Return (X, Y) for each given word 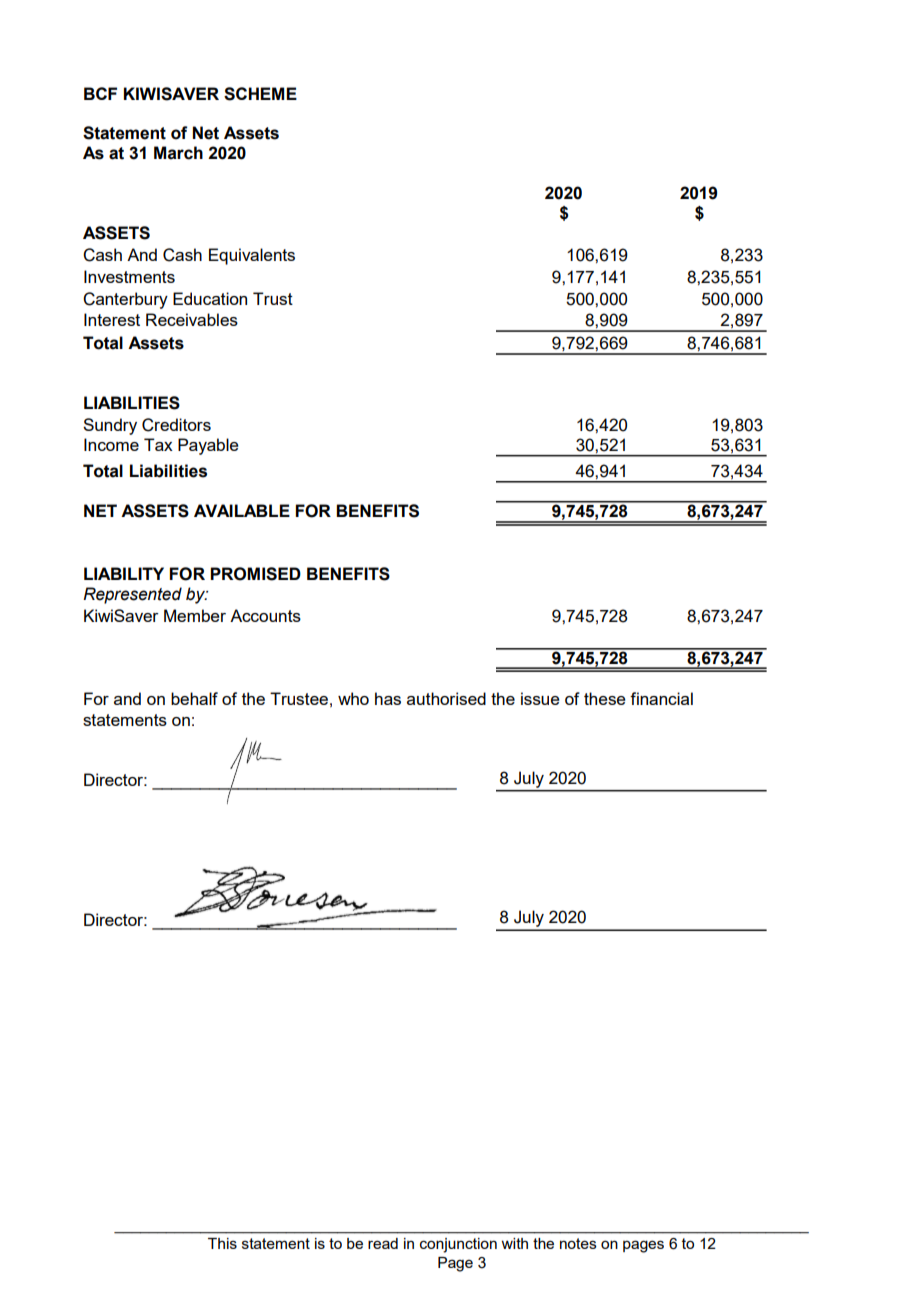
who (353, 698)
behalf (194, 698)
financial (661, 698)
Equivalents (252, 256)
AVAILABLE (242, 510)
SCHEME (260, 94)
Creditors (176, 425)
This (222, 1243)
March (178, 153)
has (388, 698)
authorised (446, 698)
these (605, 698)
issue (540, 698)
